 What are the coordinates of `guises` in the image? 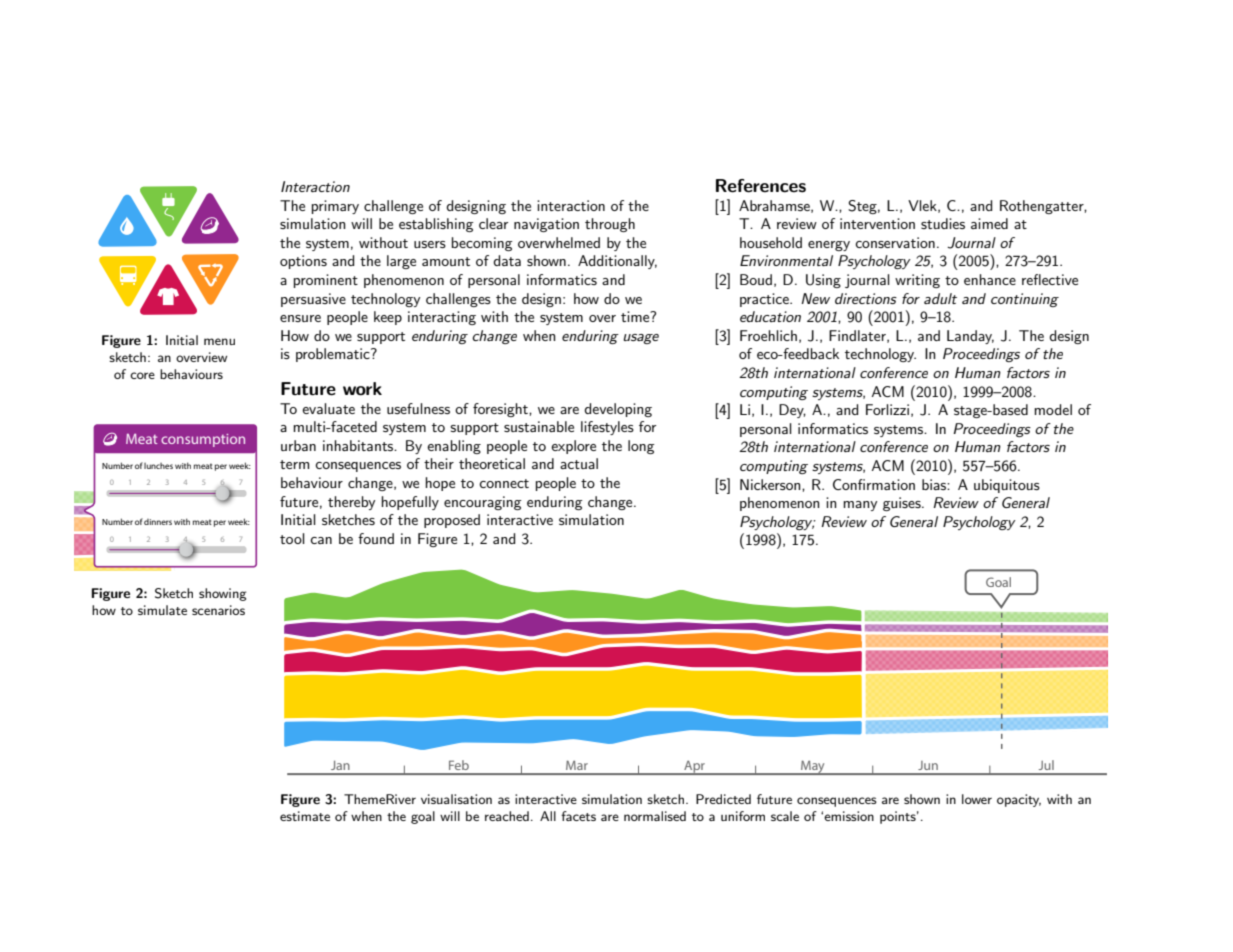 It's located at (903, 504).
